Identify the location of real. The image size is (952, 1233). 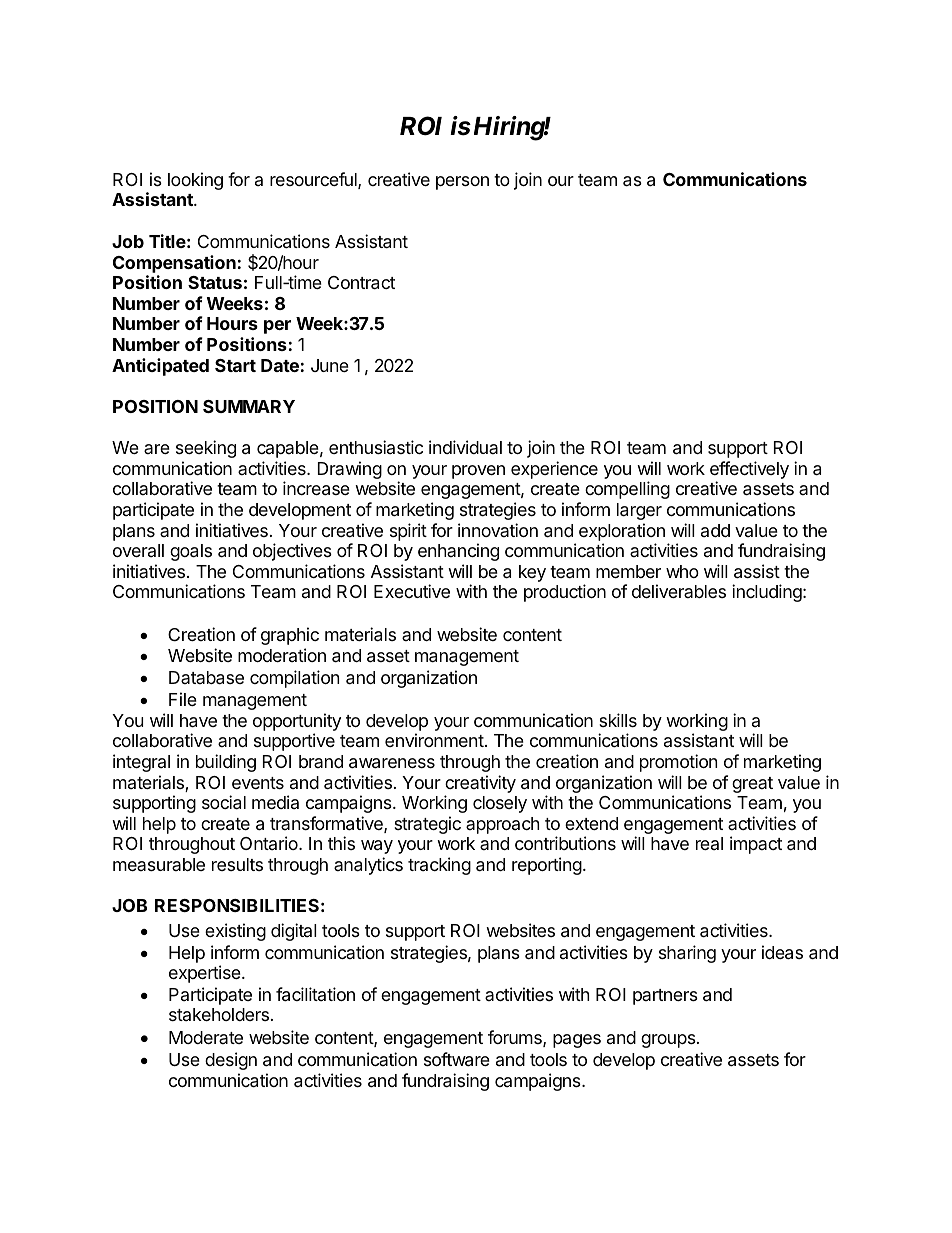
(709, 843).
